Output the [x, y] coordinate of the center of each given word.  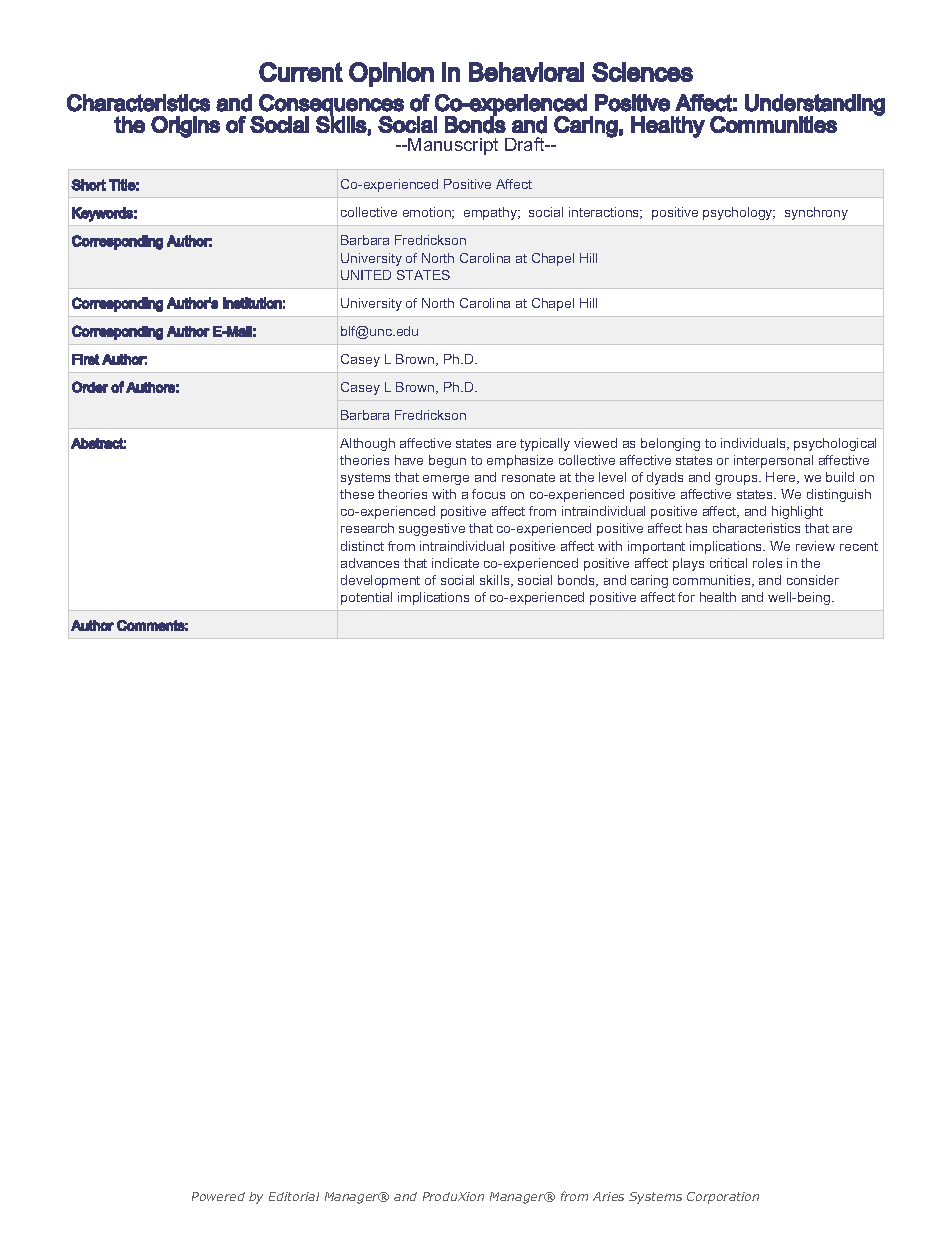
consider [813, 580]
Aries [608, 1196]
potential [366, 598]
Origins [185, 127]
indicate [455, 563]
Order [90, 387]
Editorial [294, 1196]
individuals [754, 444]
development [380, 581]
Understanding [815, 106]
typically [545, 444]
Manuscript [453, 146]
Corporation [723, 1198]
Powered [218, 1196]
